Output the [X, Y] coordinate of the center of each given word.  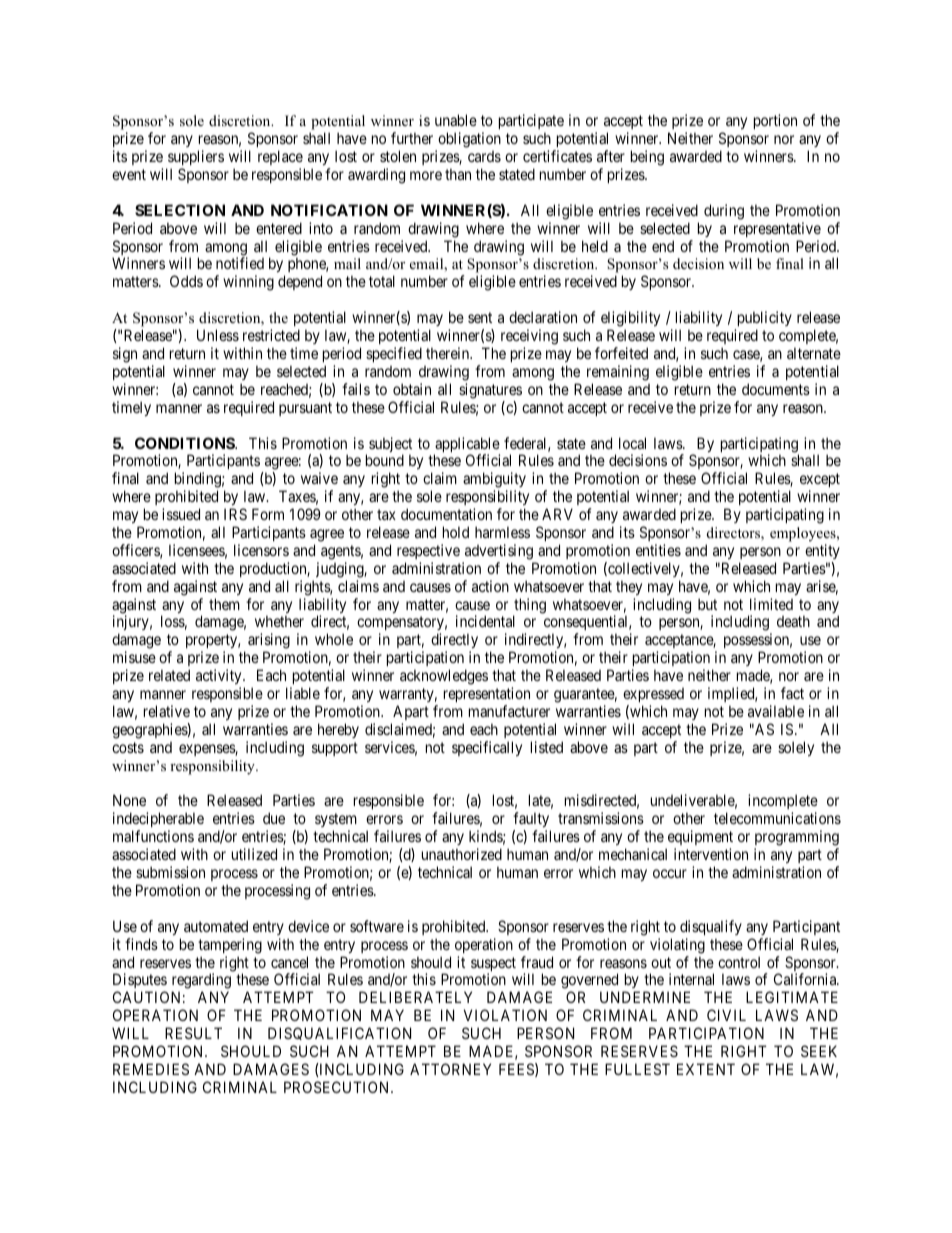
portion [775, 121]
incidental [485, 621]
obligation [469, 140]
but [707, 604]
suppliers [196, 157]
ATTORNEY [450, 1069]
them [224, 604]
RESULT [193, 1033]
